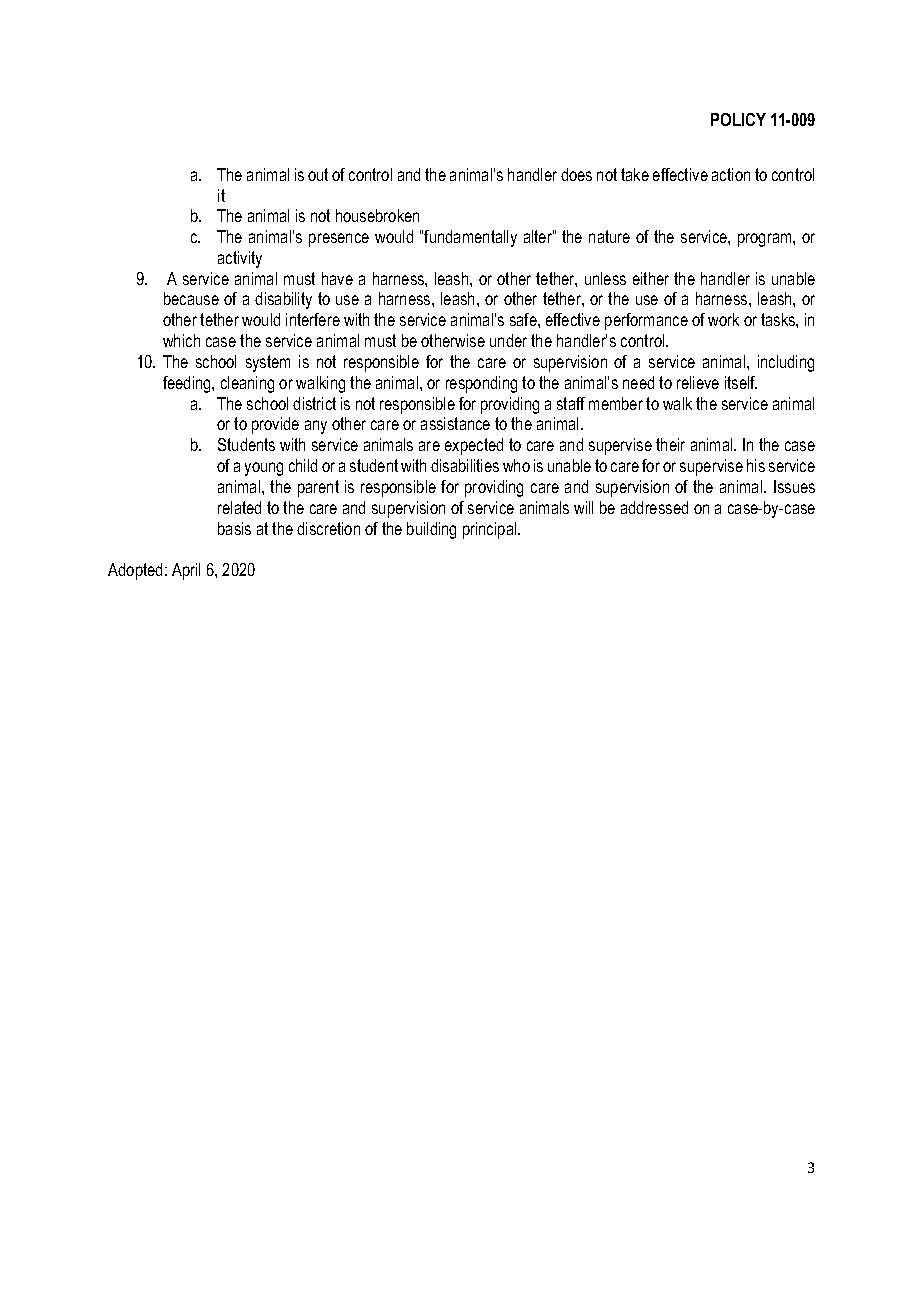  What do you see at coordinates (318, 174) in the page?
I see `out` at bounding box center [318, 174].
